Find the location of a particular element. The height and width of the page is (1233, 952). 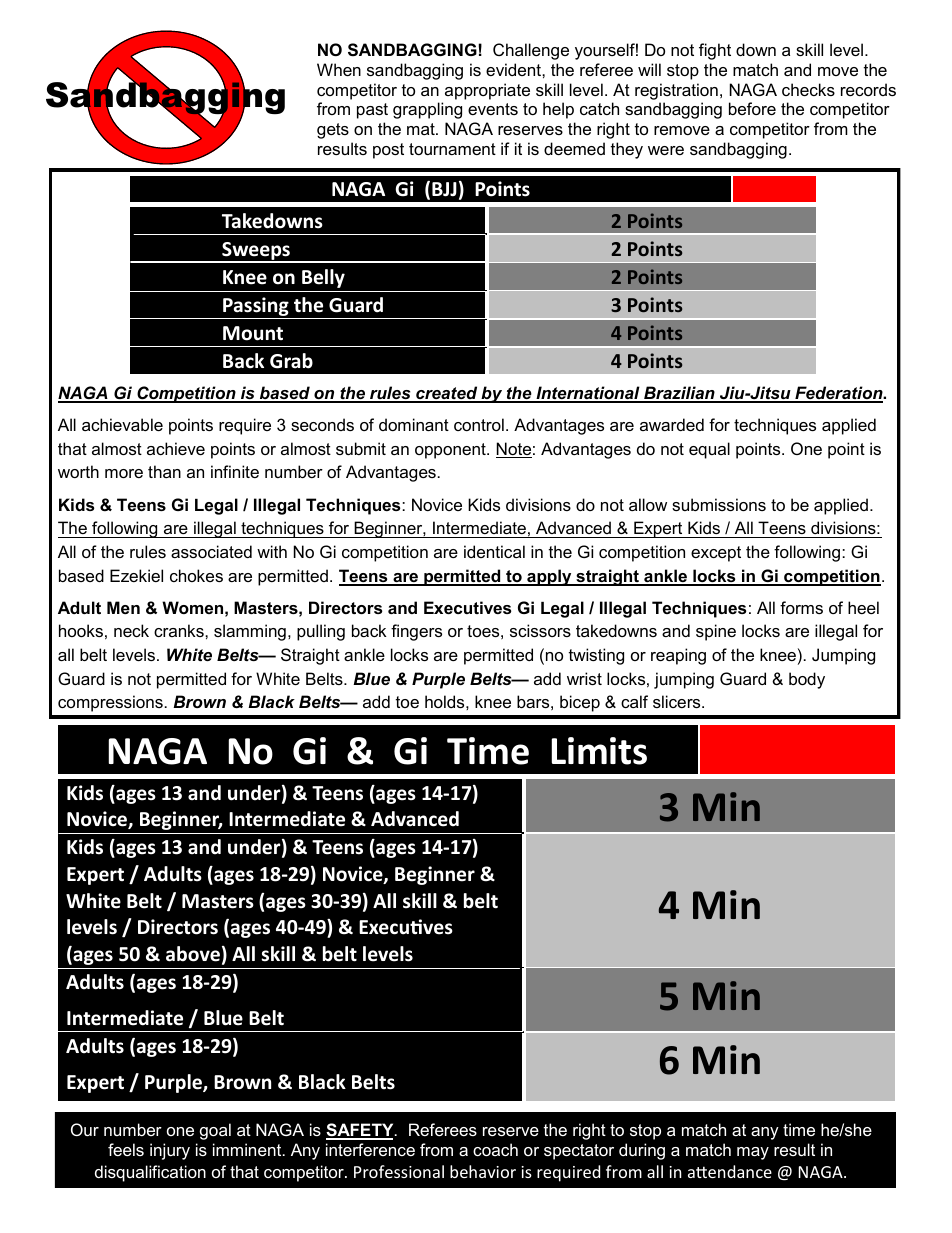

body is located at coordinates (807, 680).
